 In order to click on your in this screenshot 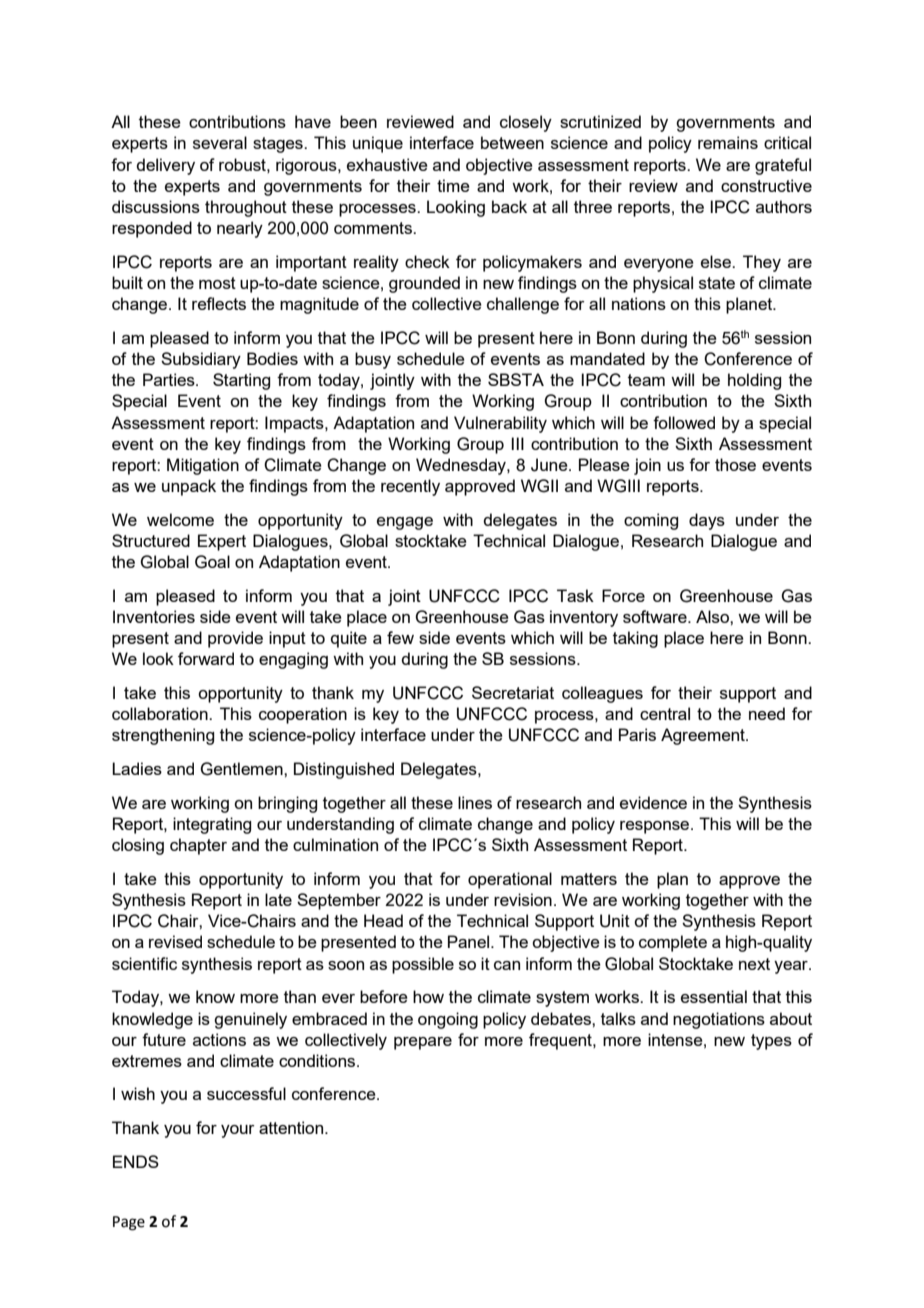, I will do `click(238, 1131)`.
